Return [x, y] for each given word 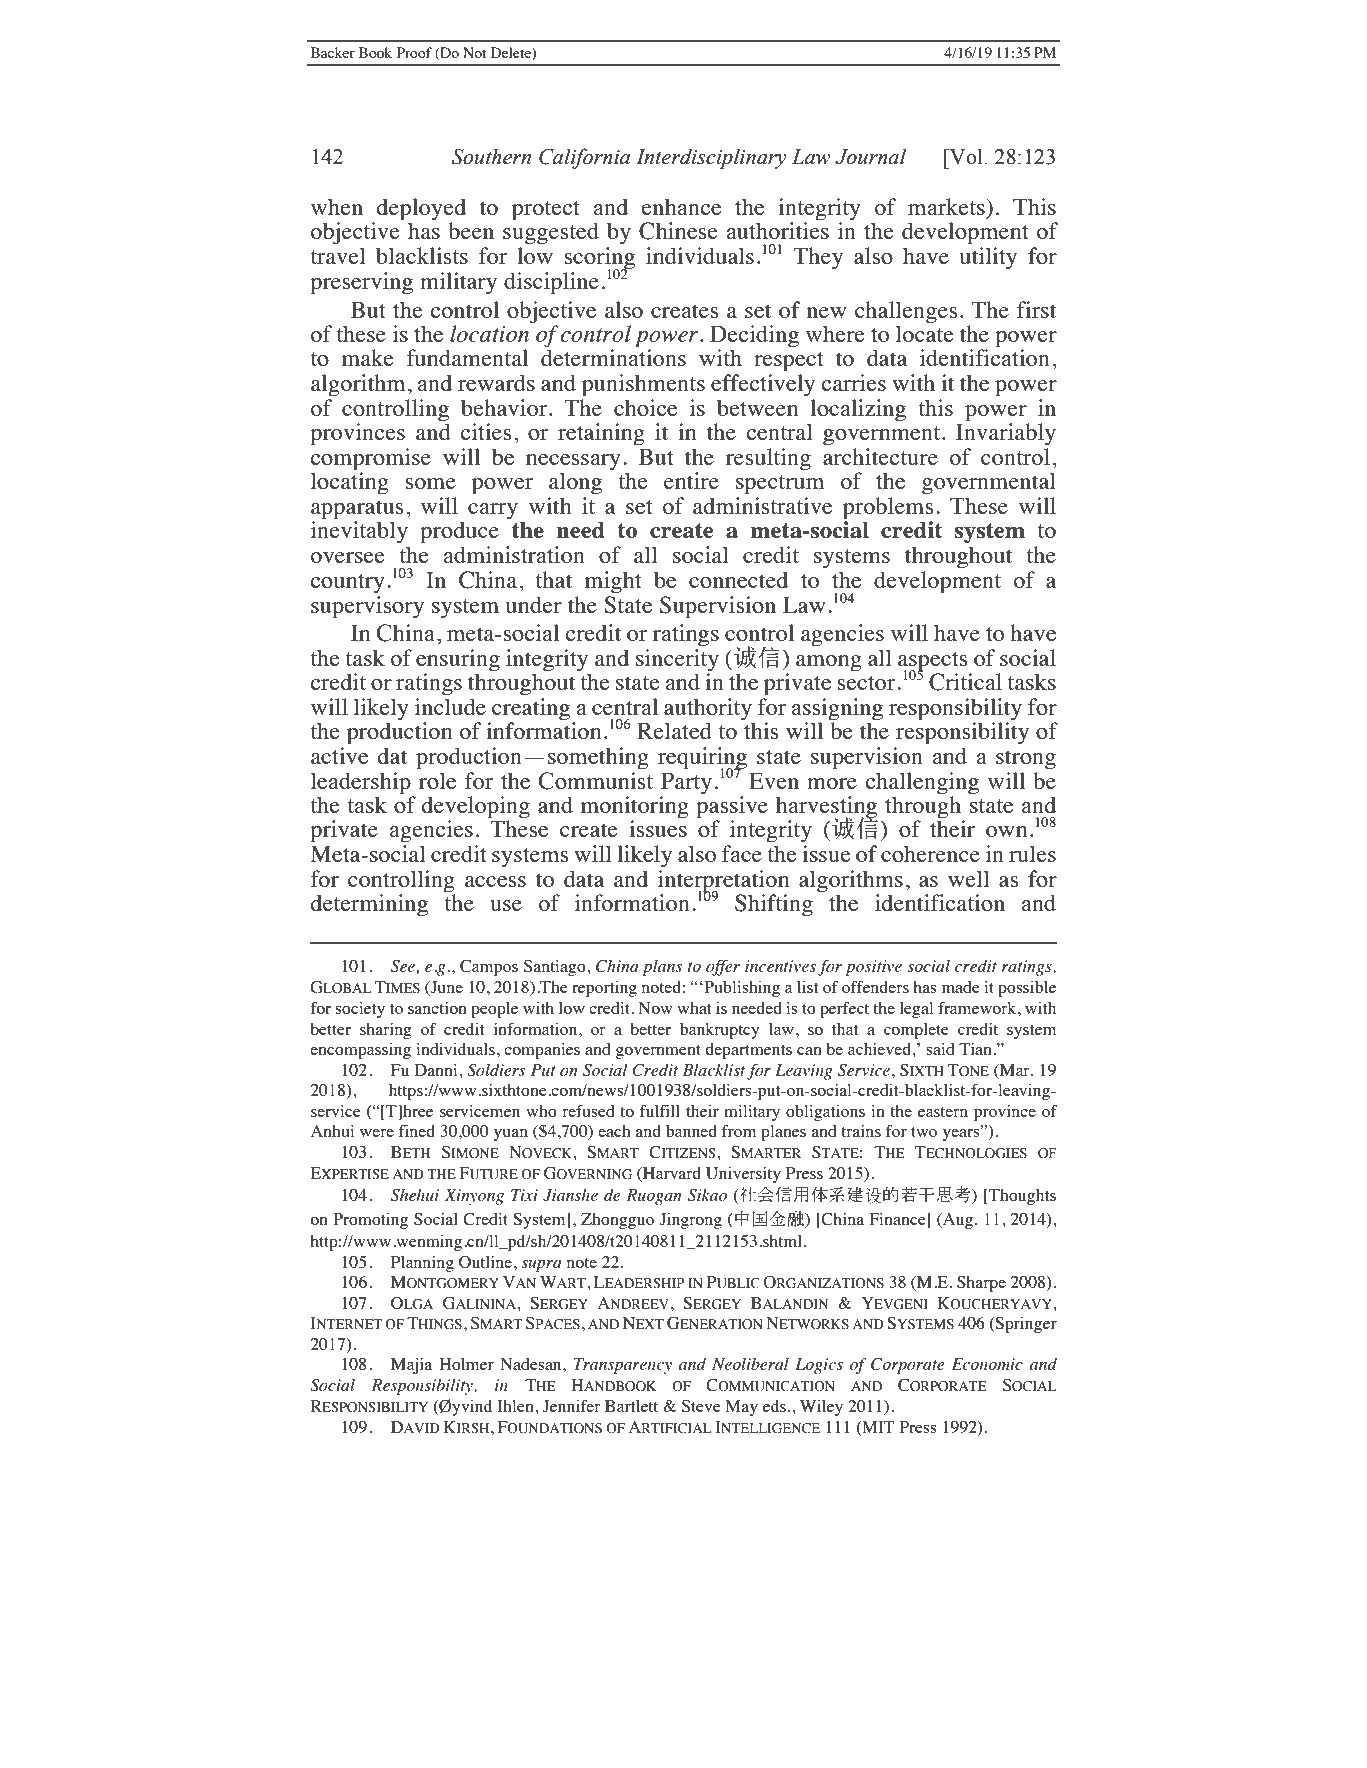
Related [674, 730]
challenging [922, 783]
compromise [370, 460]
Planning [422, 1264]
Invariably [1006, 433]
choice [645, 407]
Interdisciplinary [711, 158]
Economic [987, 1364]
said [940, 1049]
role [437, 780]
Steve [701, 1406]
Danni [436, 1070]
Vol [965, 156]
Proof [414, 52]
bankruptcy [719, 1031]
